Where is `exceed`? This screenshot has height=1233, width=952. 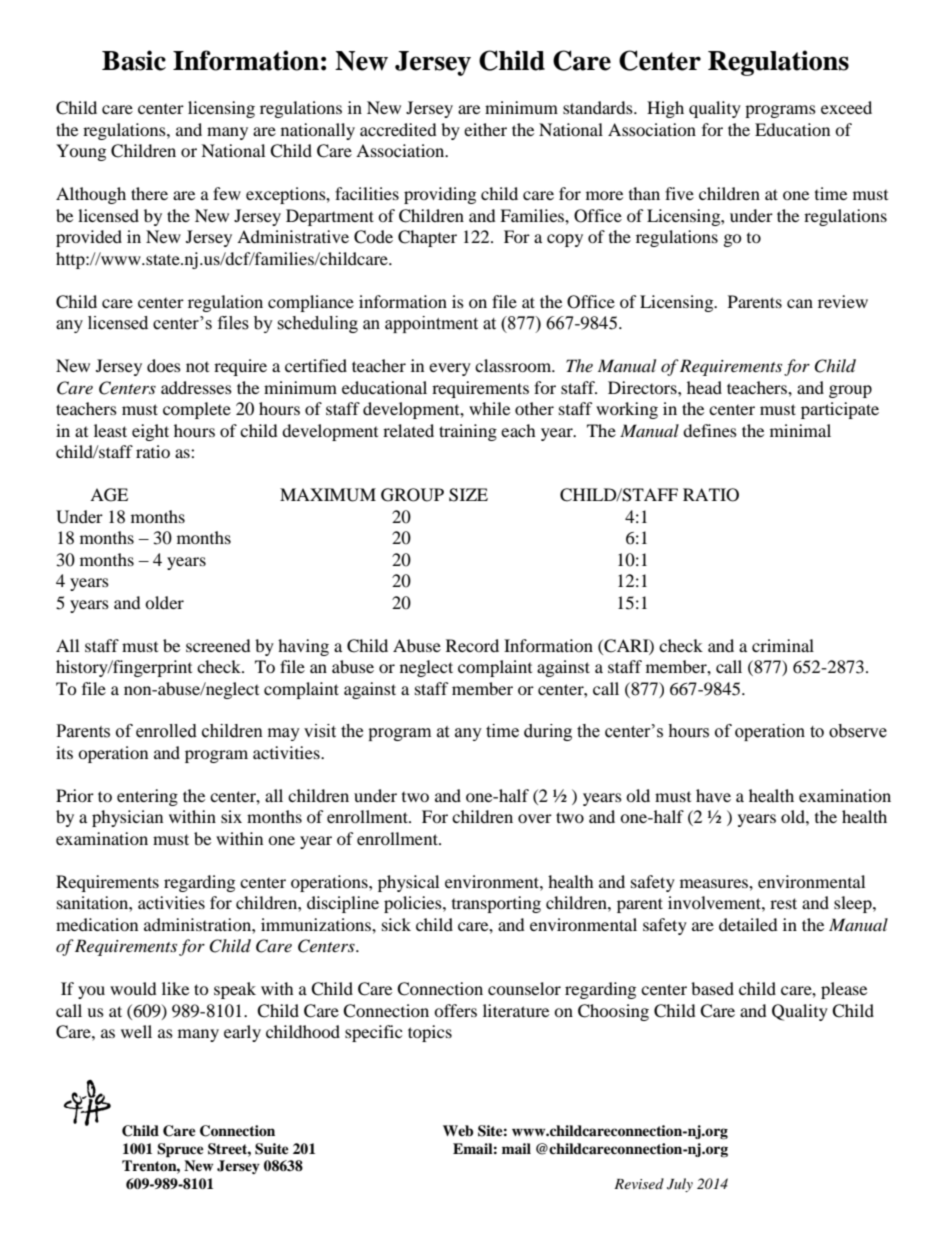 exceed is located at coordinates (846, 107).
